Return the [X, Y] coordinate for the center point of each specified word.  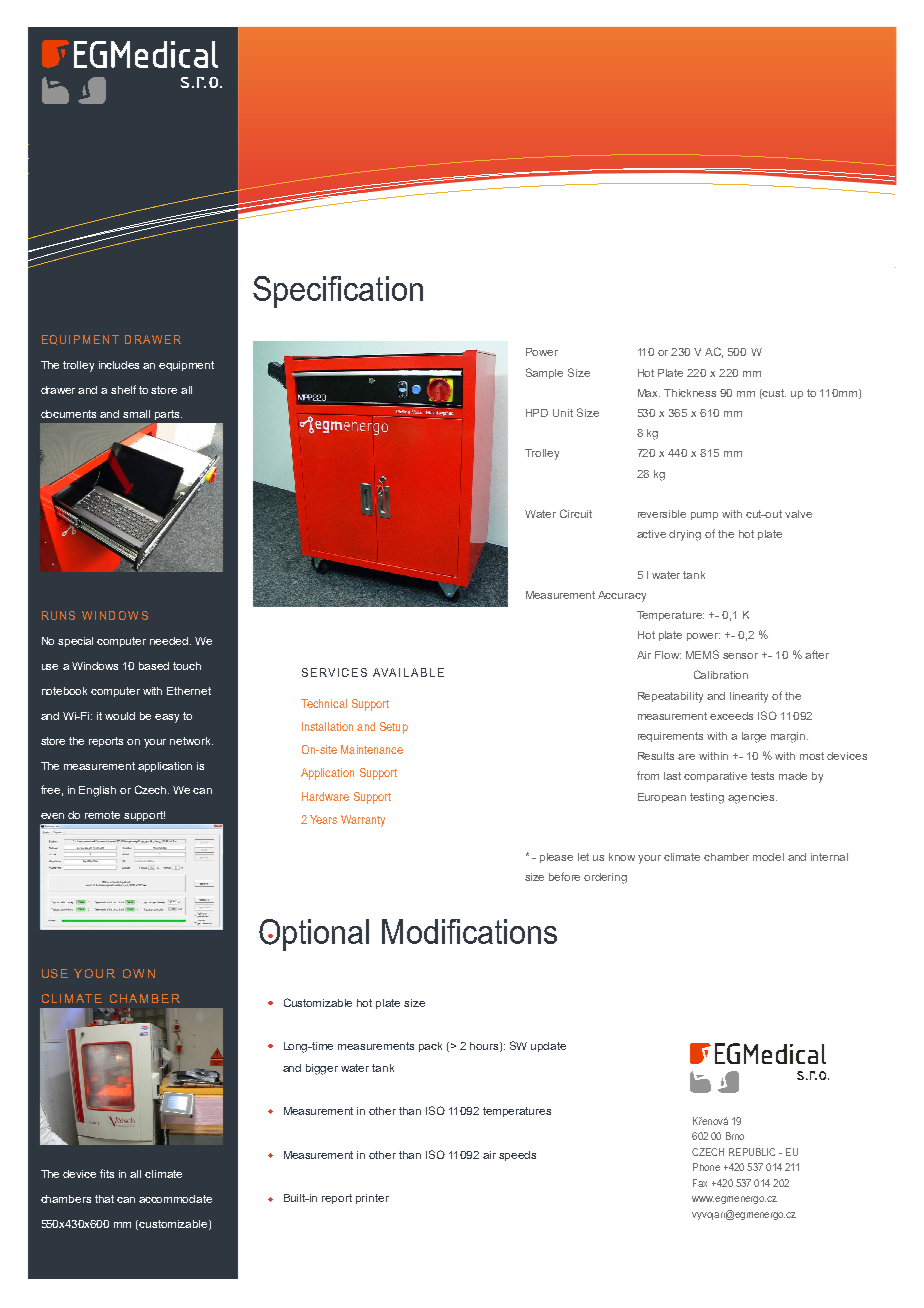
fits [107, 1173]
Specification [338, 292]
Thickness [690, 393]
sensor [740, 656]
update [548, 1047]
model [768, 857]
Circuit [576, 513]
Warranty [363, 821]
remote [102, 815]
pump [704, 516]
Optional [314, 935]
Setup [394, 728]
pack [430, 1047]
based [154, 666]
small [136, 414]
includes [119, 365]
